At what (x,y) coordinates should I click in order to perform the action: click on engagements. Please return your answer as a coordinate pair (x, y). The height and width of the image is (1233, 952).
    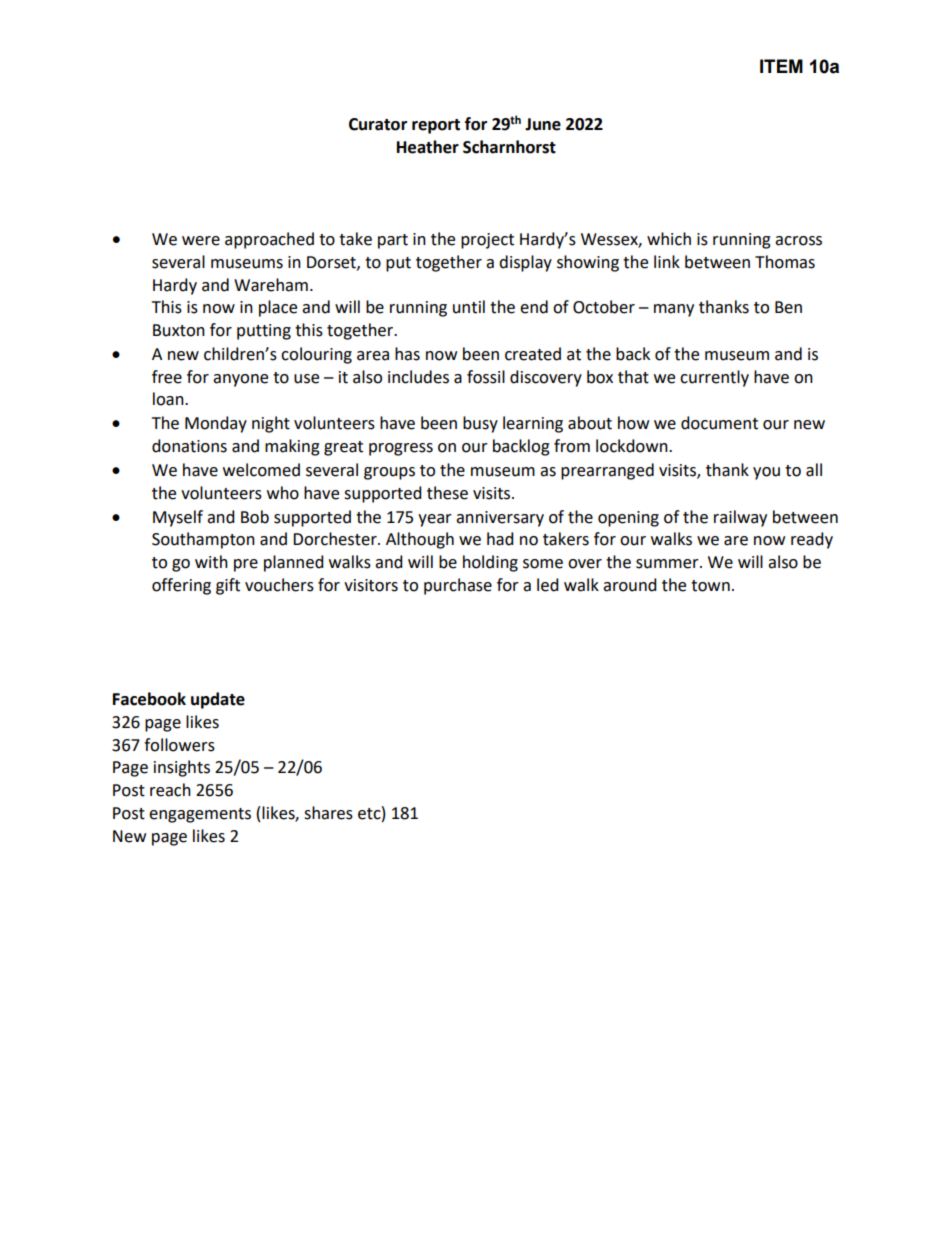
    Looking at the image, I should click on (200, 815).
